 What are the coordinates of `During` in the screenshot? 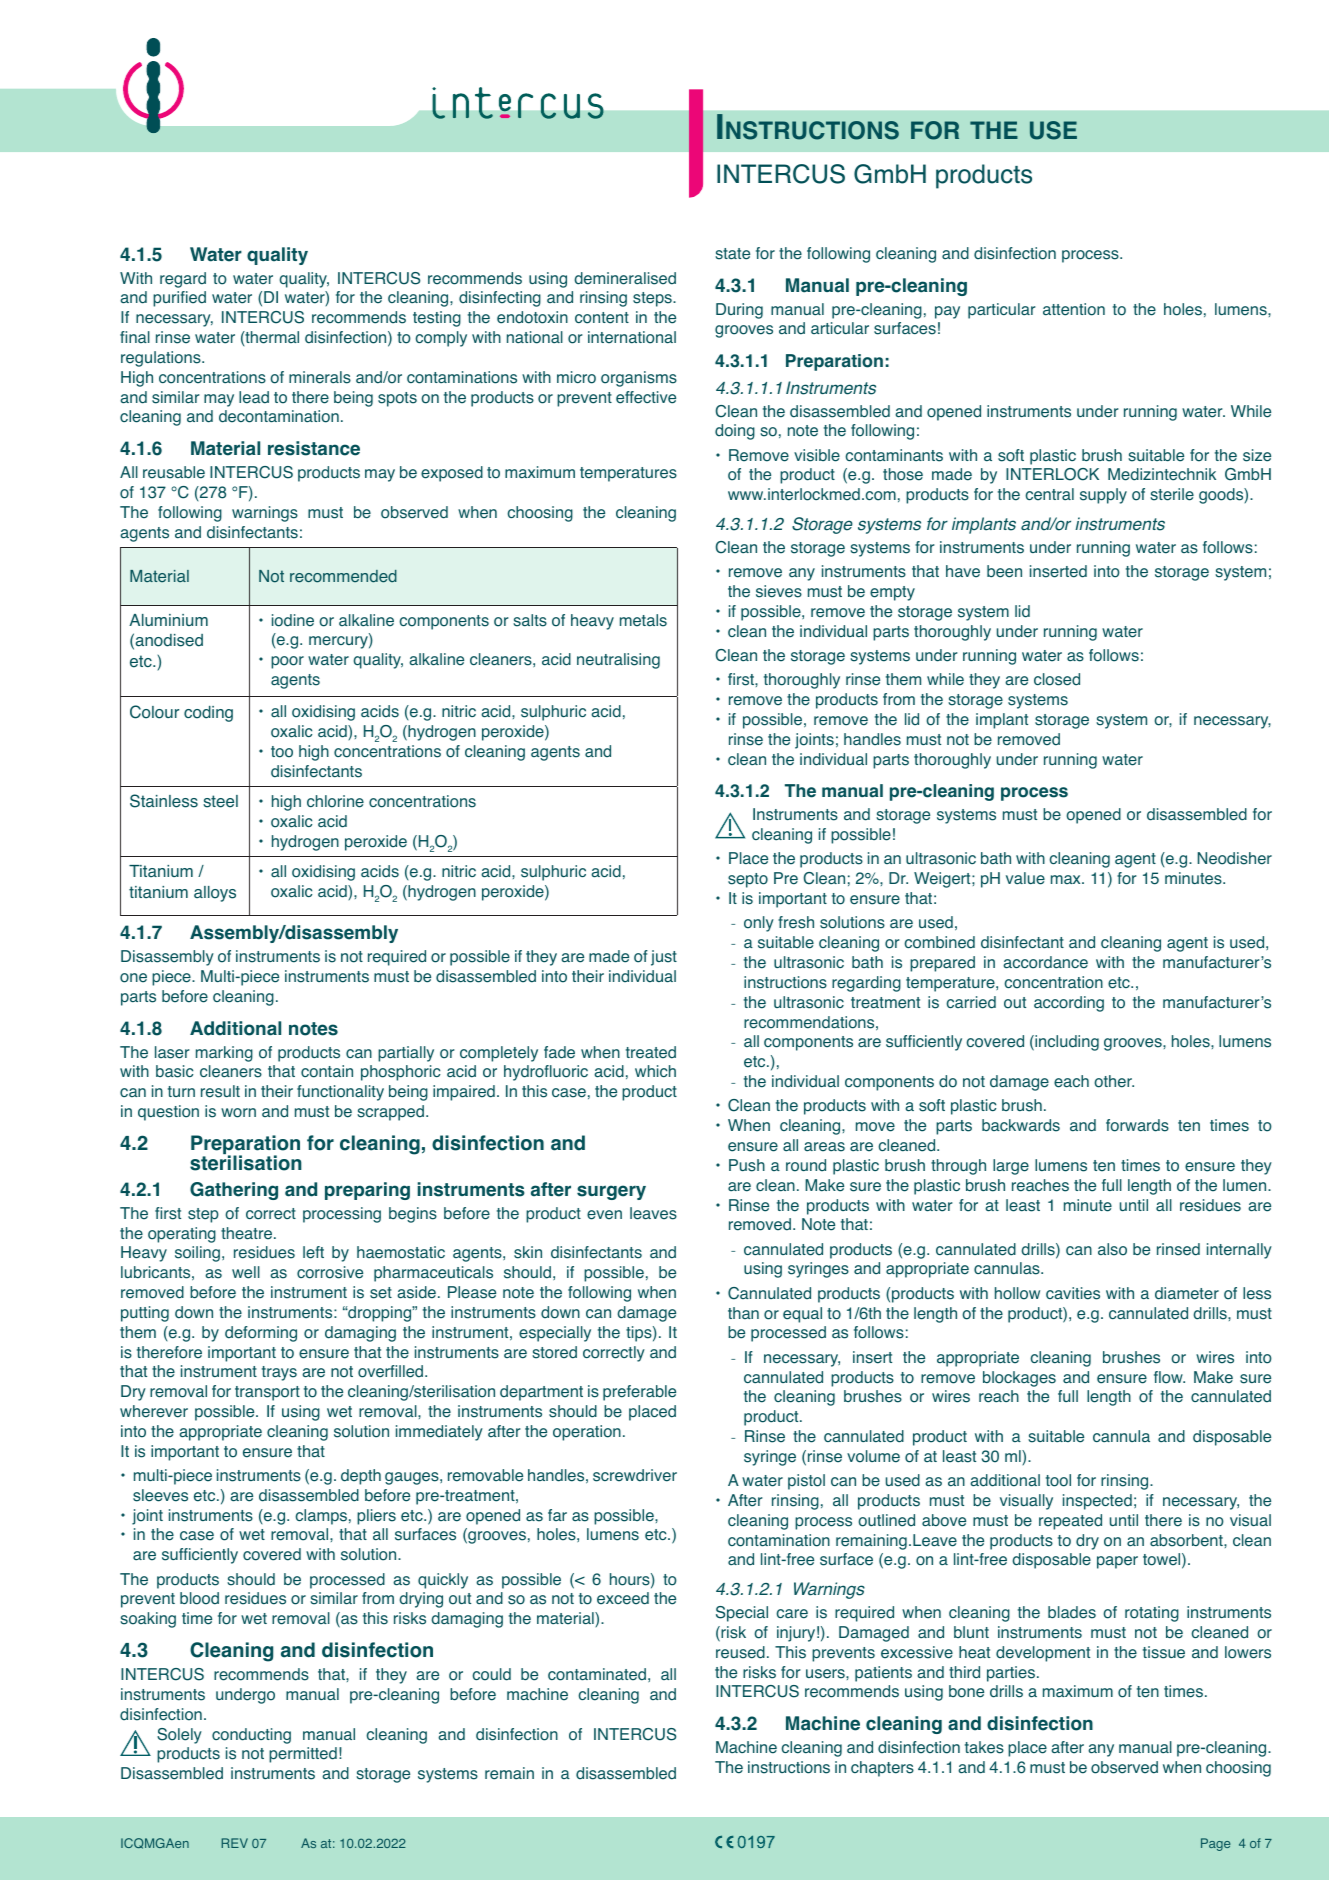 It's located at (739, 311).
